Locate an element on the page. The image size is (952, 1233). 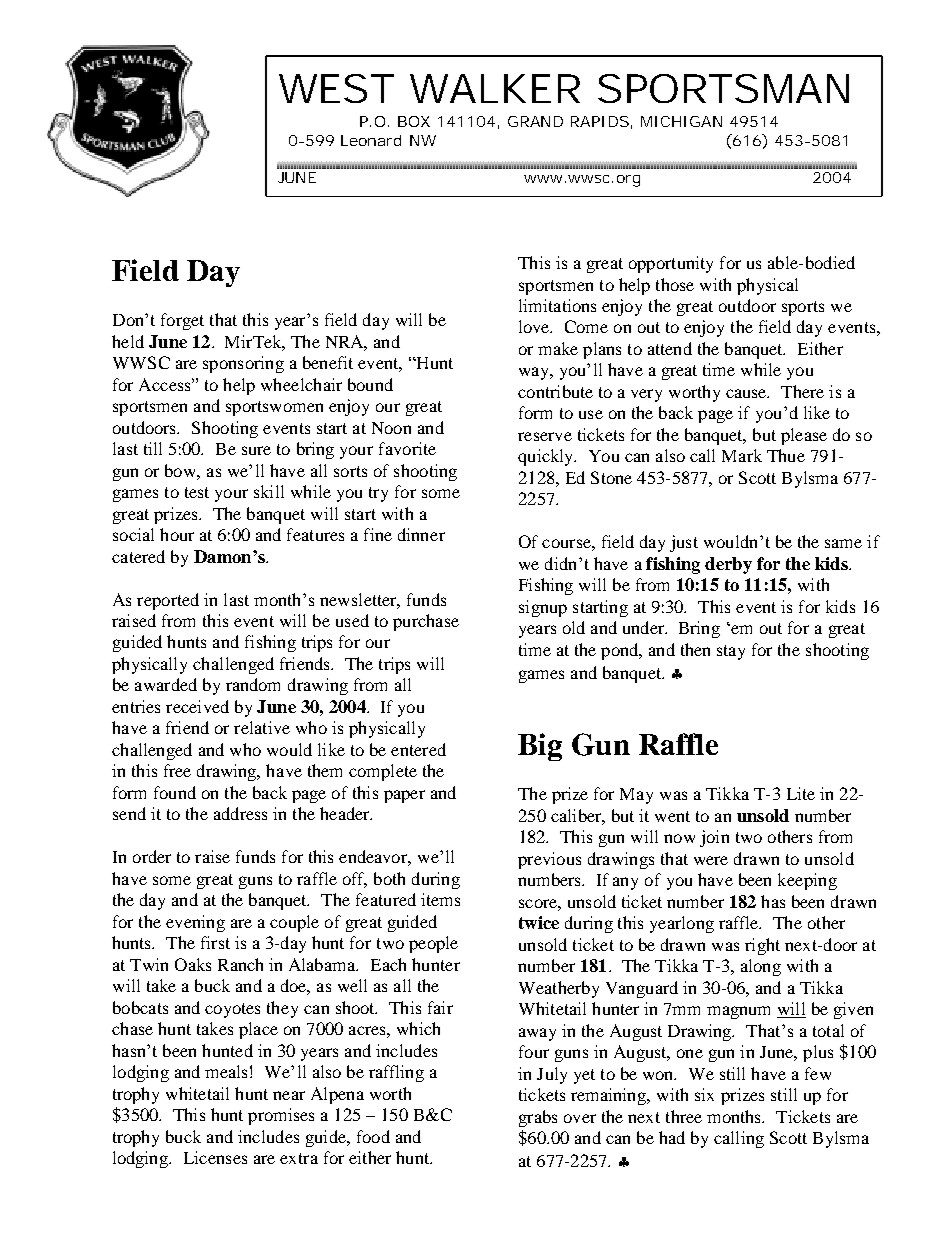
forget is located at coordinates (182, 321).
